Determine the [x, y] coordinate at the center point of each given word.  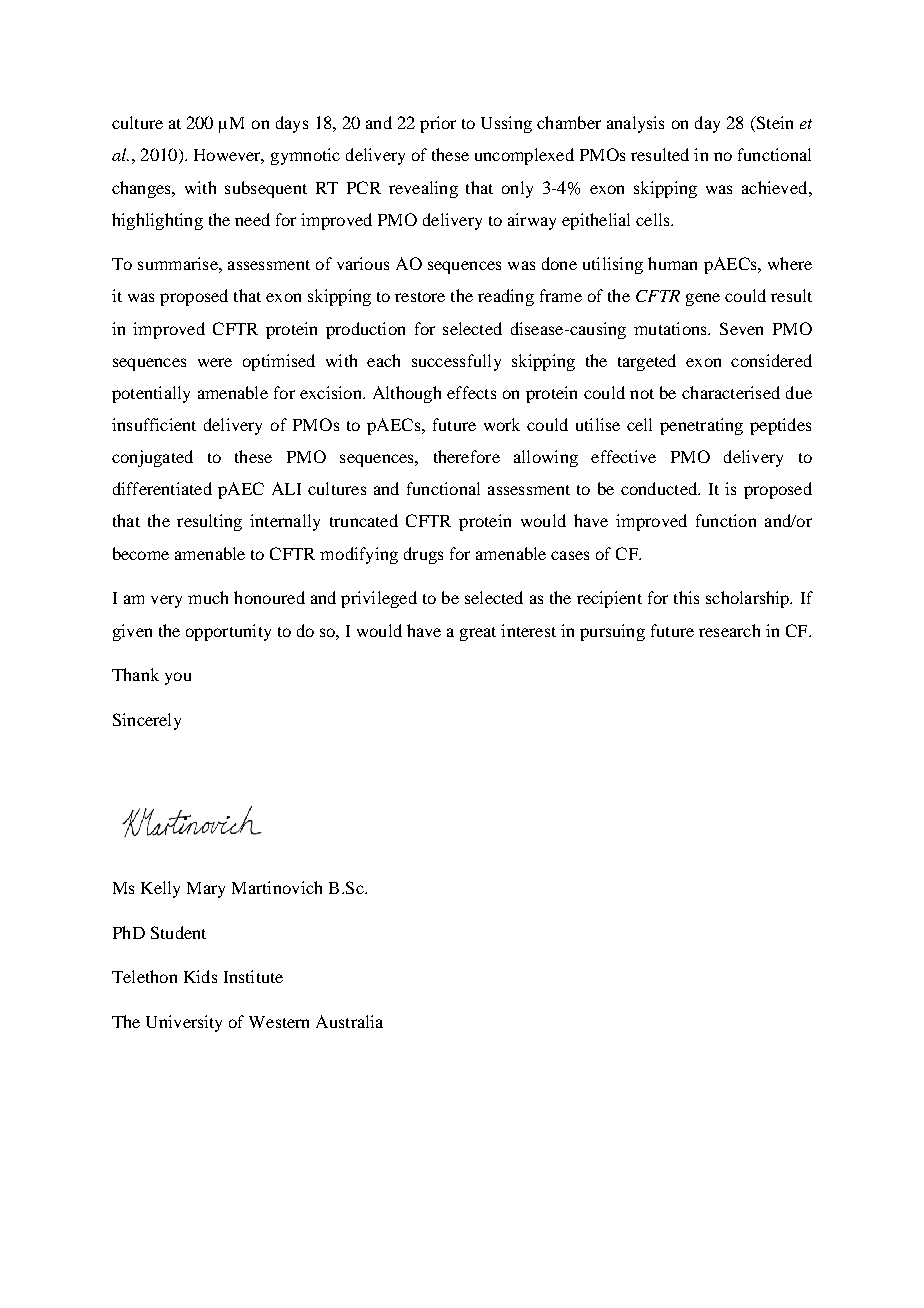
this [686, 597]
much [208, 597]
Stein [773, 124]
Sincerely [147, 721]
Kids [200, 976]
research [729, 630]
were [215, 362]
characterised [731, 392]
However [229, 156]
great [478, 634]
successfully [456, 362]
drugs [423, 555]
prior [438, 124]
